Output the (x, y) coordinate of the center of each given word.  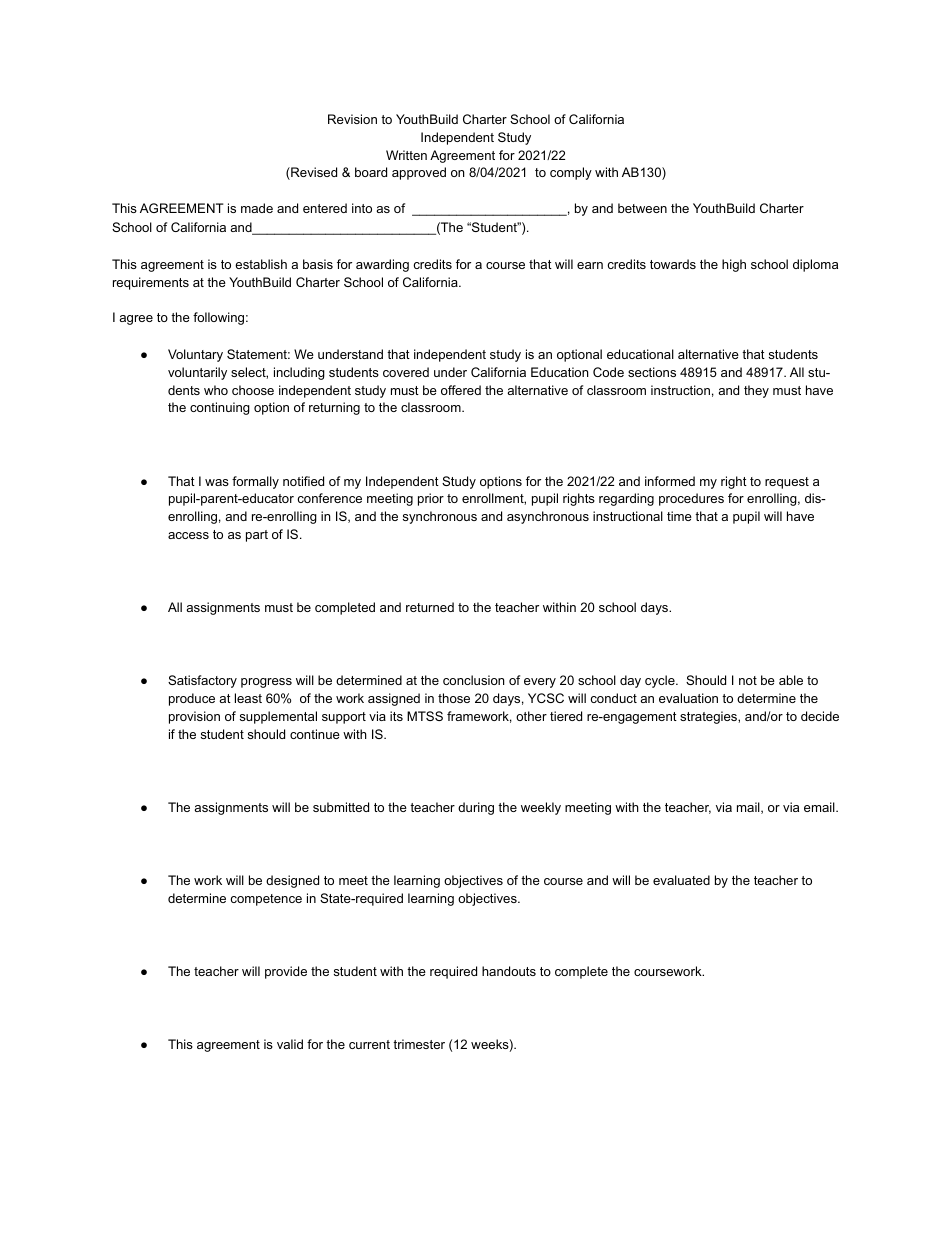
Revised (313, 173)
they (756, 391)
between (642, 208)
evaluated (681, 880)
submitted (341, 807)
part (257, 536)
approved (419, 173)
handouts (509, 971)
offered (461, 390)
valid (290, 1044)
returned (430, 607)
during (476, 808)
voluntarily (197, 373)
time (679, 516)
